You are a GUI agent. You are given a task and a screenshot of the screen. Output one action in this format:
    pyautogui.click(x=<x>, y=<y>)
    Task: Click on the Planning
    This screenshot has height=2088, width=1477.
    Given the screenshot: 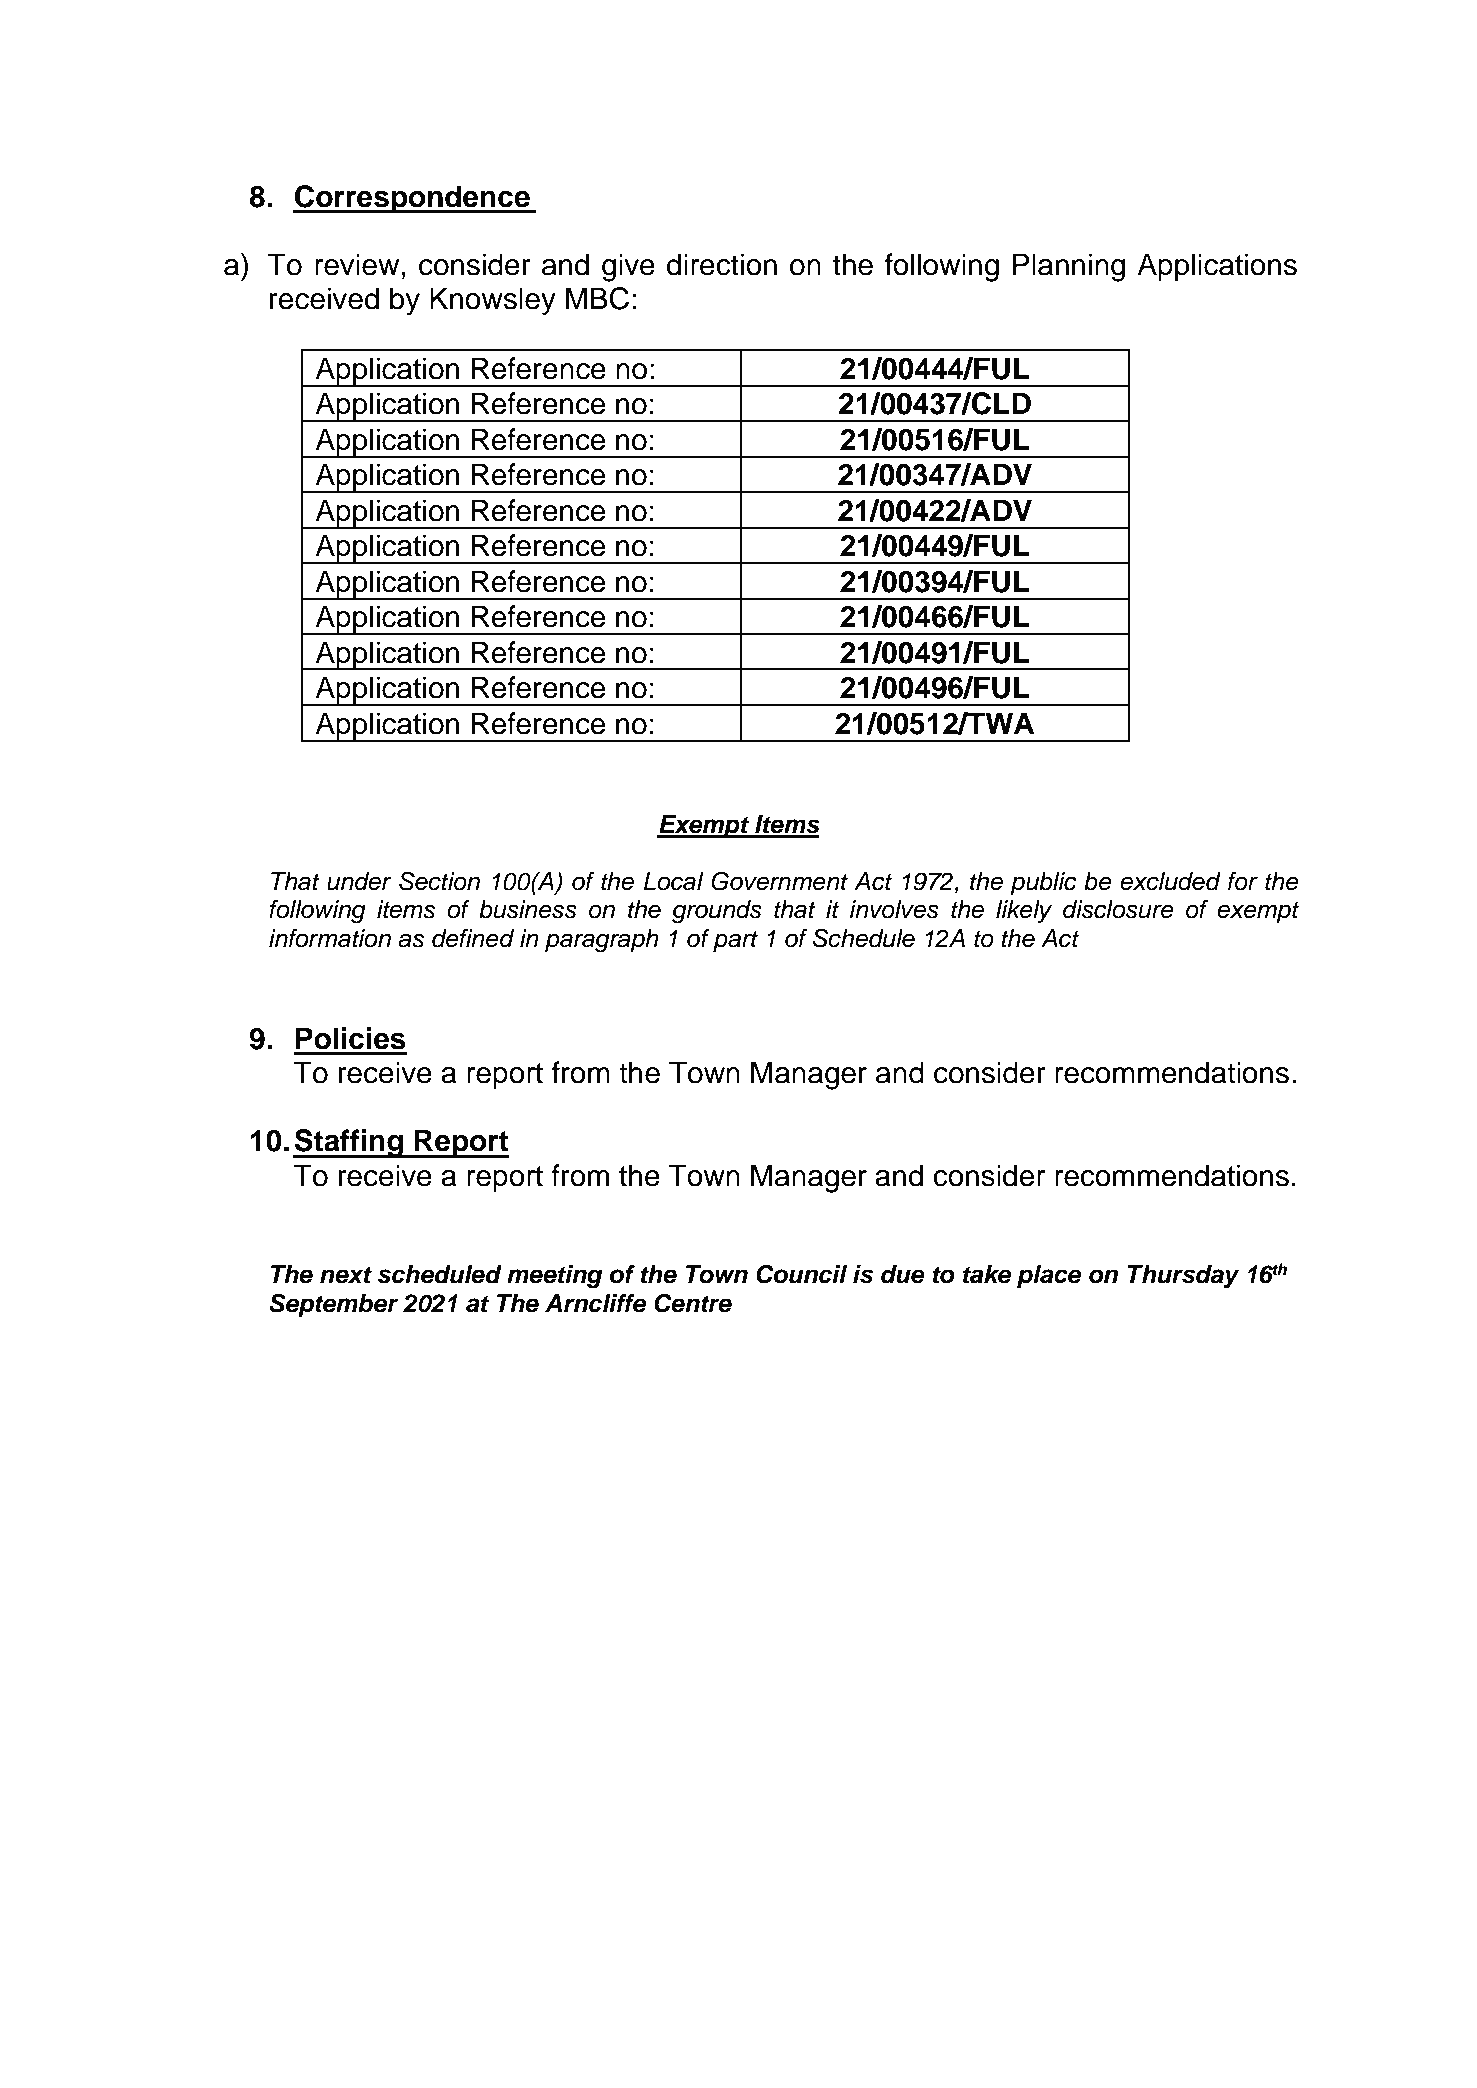 What is the action you would take?
    pyautogui.click(x=1069, y=267)
